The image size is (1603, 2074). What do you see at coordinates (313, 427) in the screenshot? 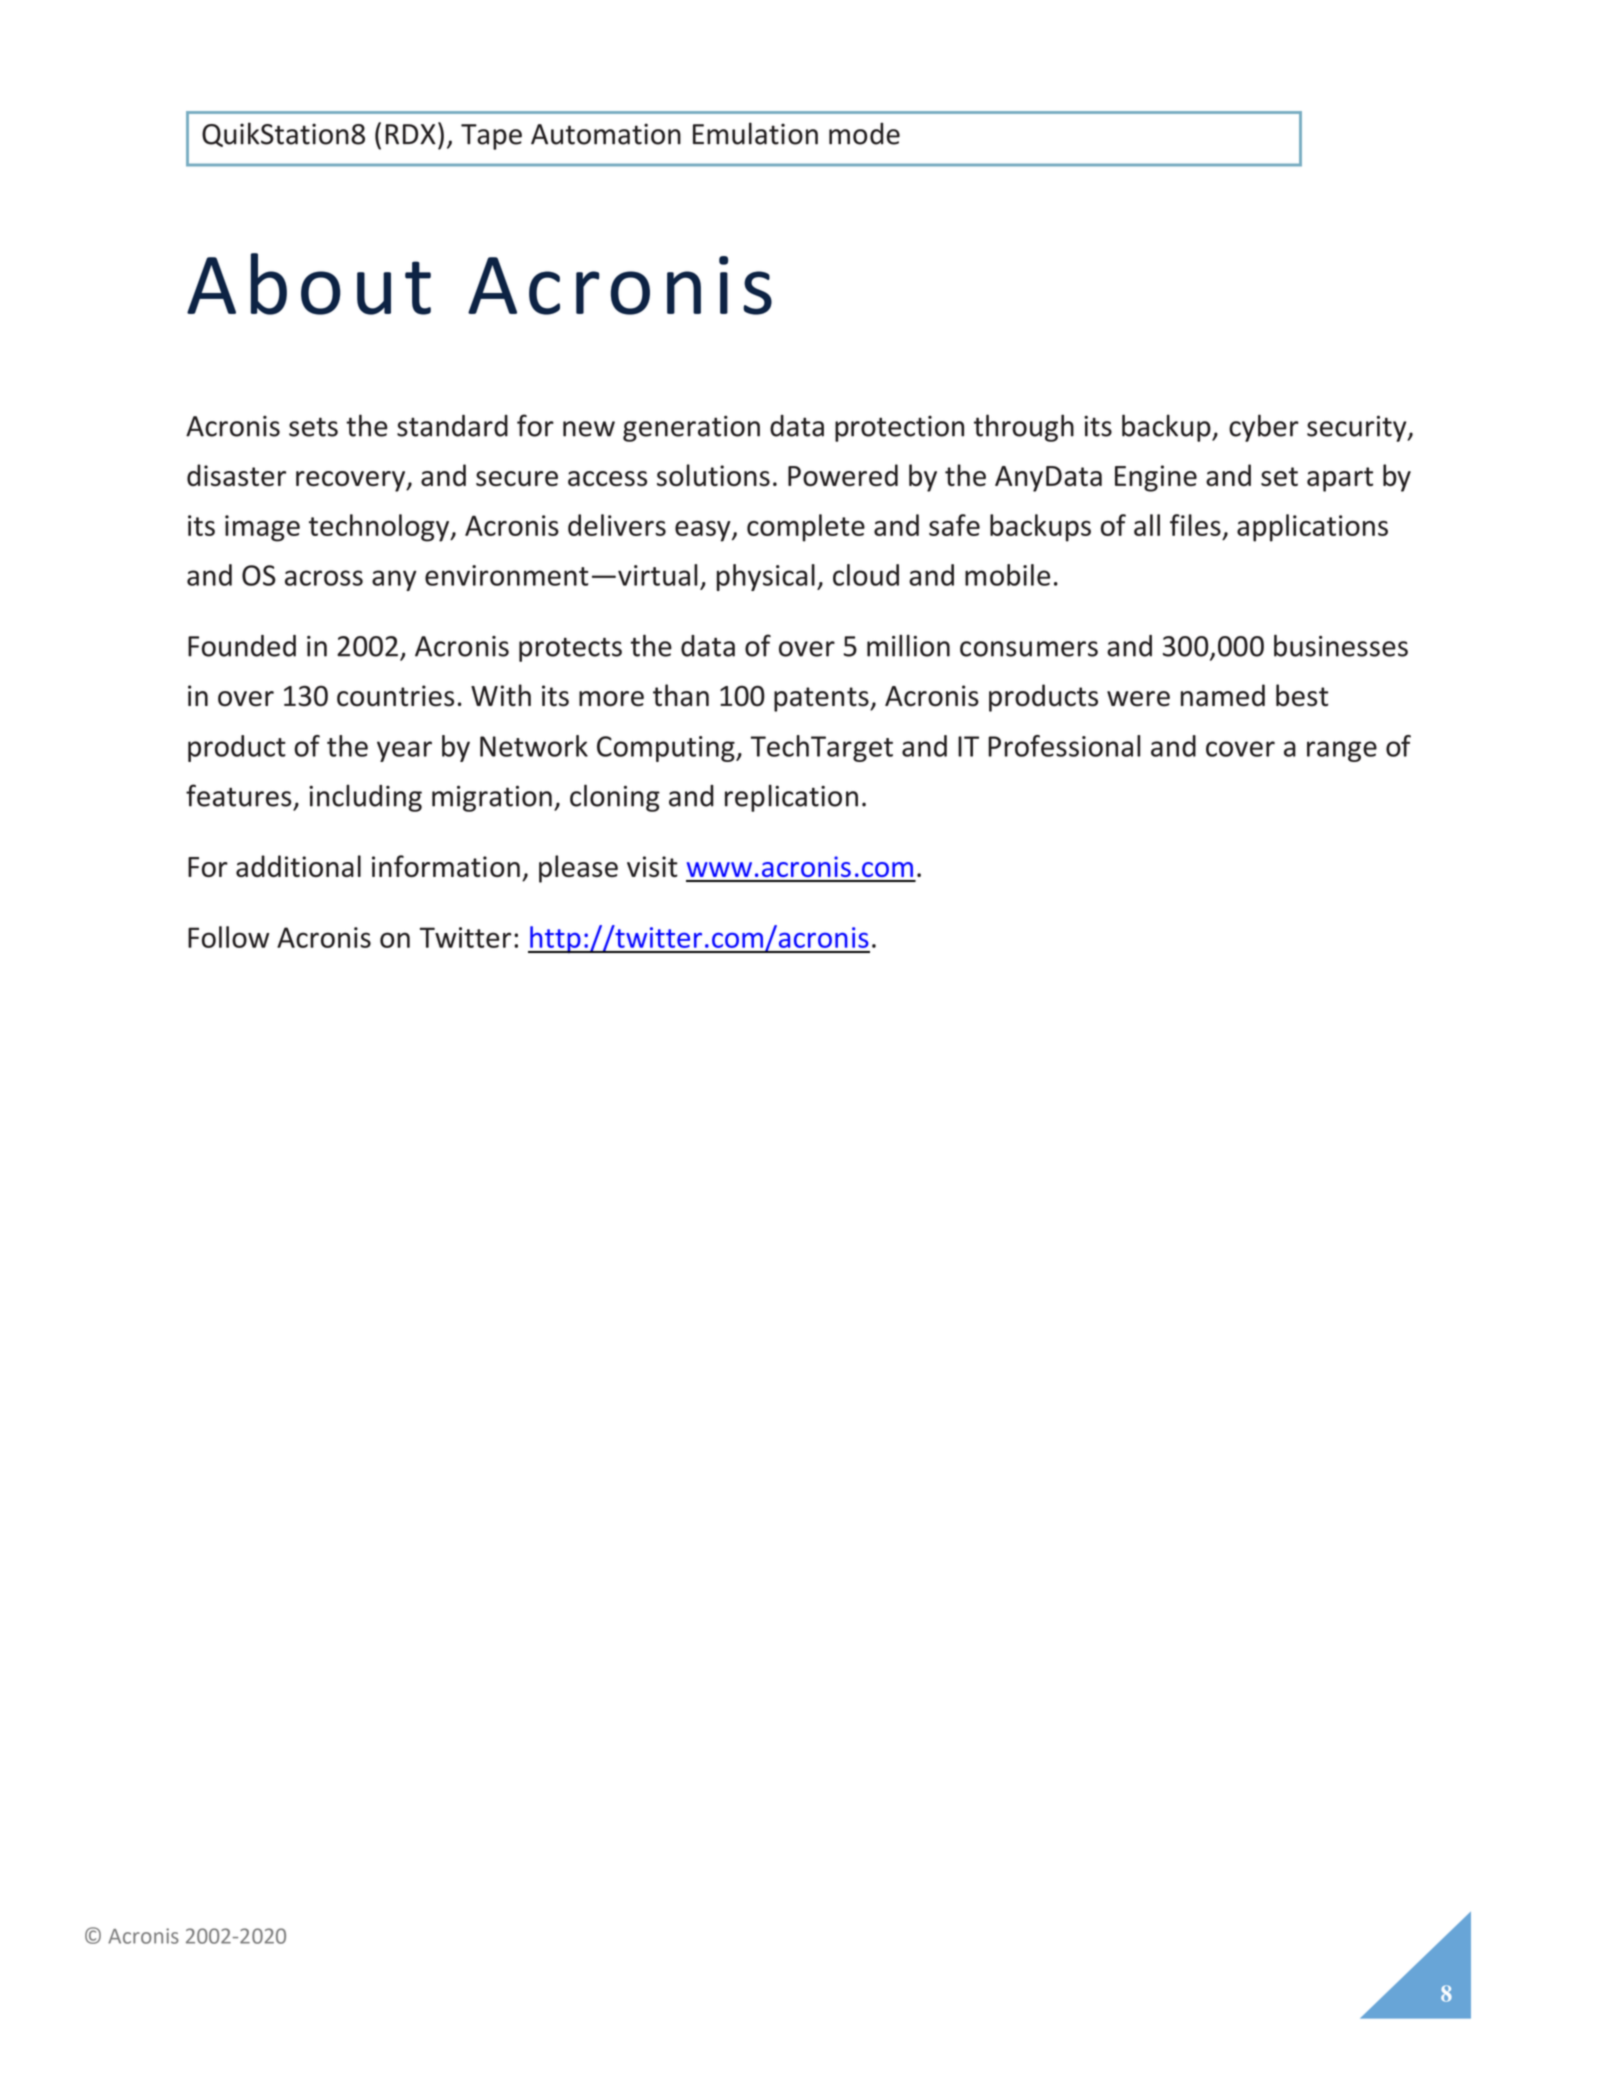
I see `sets` at bounding box center [313, 427].
